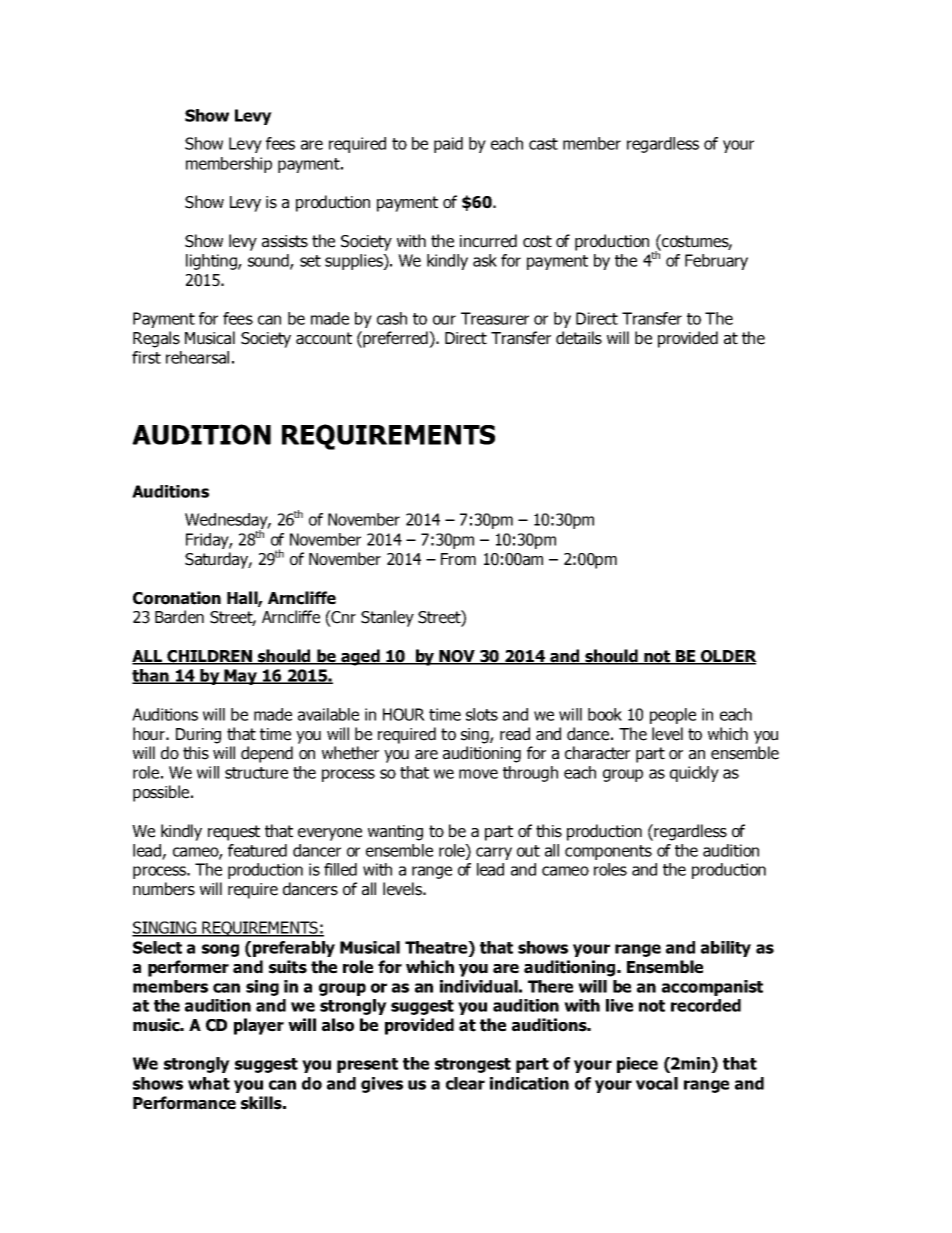 Image resolution: width=952 pixels, height=1233 pixels. What do you see at coordinates (387, 618) in the screenshot?
I see `Stanley` at bounding box center [387, 618].
